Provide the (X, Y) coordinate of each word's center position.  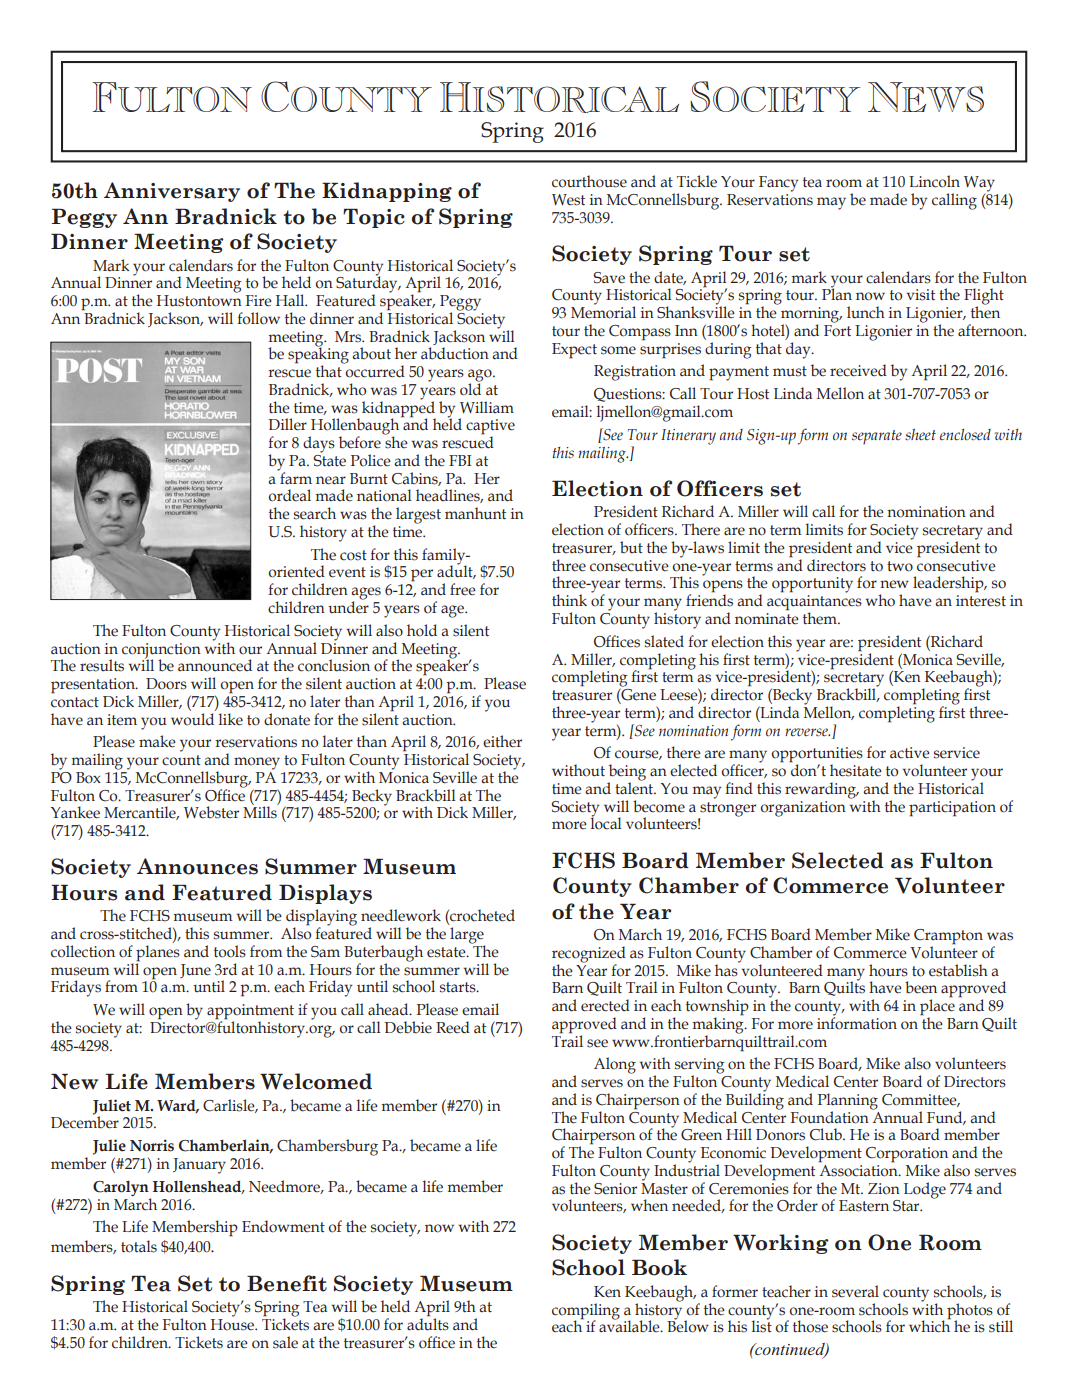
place (937, 1007)
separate (877, 437)
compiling (586, 1312)
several (855, 1291)
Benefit (287, 1283)
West (568, 200)
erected (605, 1005)
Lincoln (934, 181)
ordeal (289, 495)
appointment (250, 1013)
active (910, 753)
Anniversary (172, 192)
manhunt (475, 513)
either (502, 741)
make (157, 741)
